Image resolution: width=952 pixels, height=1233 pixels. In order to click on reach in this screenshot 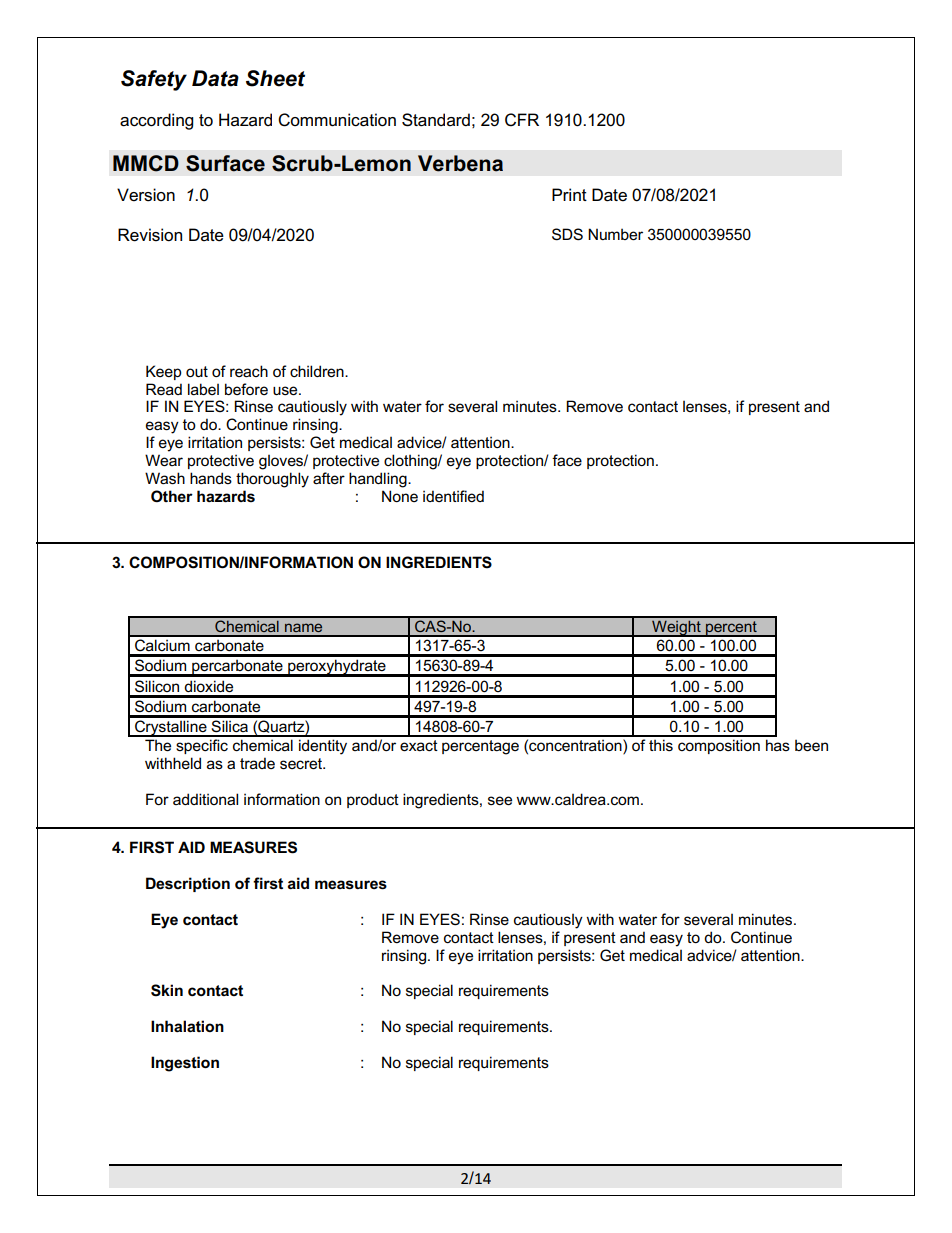, I will do `click(249, 371)`.
